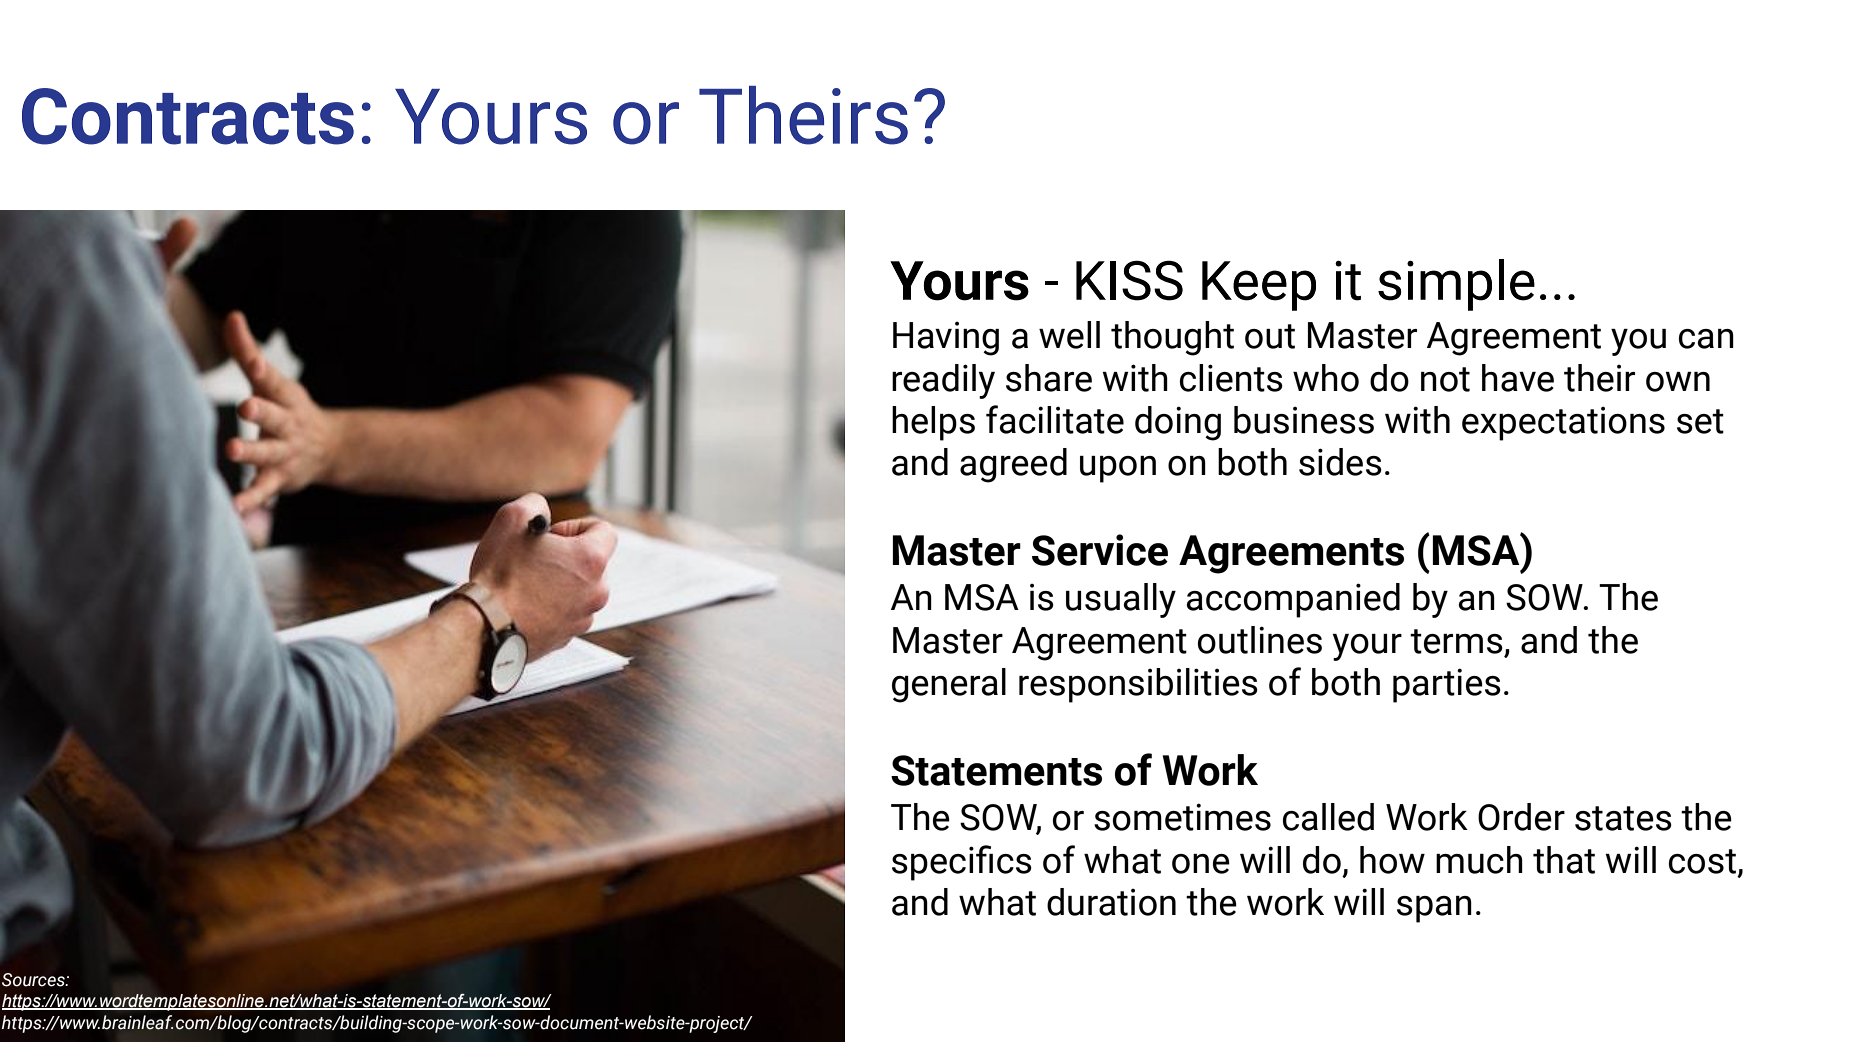 The width and height of the image is (1853, 1042). Describe the element at coordinates (1069, 335) in the image. I see `well` at that location.
